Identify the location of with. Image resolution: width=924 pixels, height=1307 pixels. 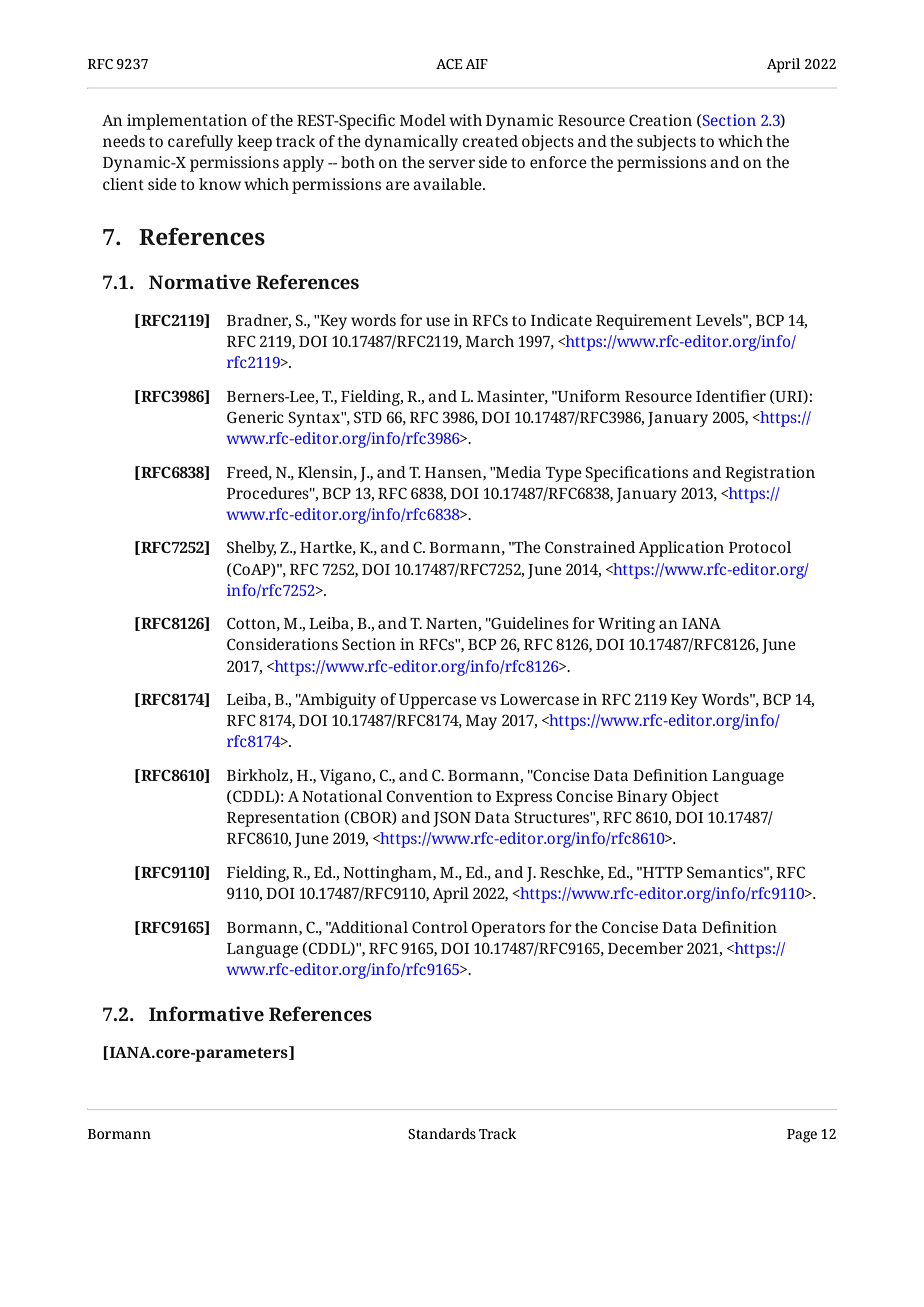
(465, 120).
